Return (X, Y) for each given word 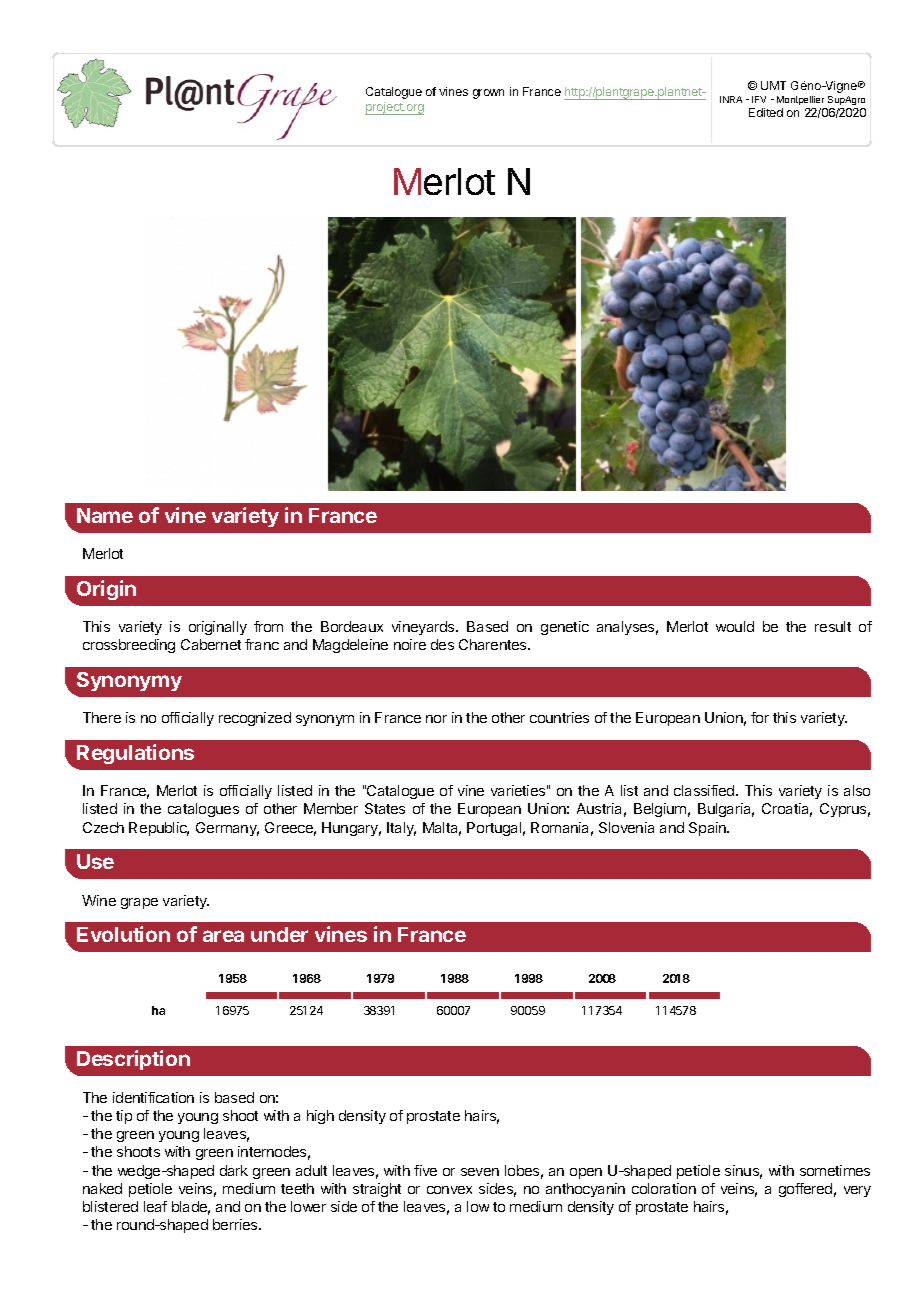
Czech (103, 827)
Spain (708, 829)
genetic (565, 628)
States (385, 808)
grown (488, 94)
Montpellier (800, 100)
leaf (155, 1206)
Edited (766, 112)
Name (105, 515)
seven (480, 1172)
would (735, 626)
